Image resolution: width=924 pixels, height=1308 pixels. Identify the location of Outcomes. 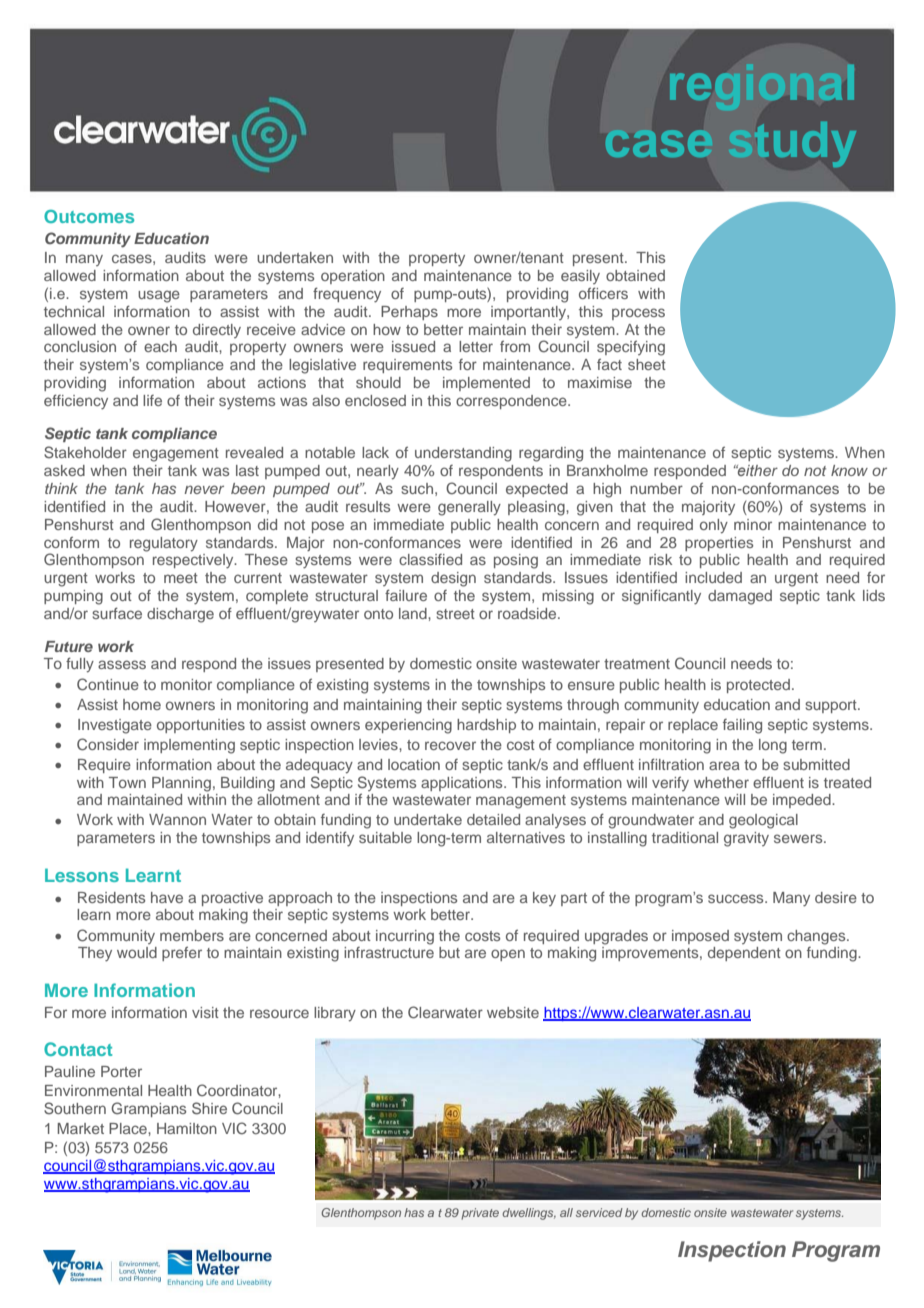
(89, 216).
